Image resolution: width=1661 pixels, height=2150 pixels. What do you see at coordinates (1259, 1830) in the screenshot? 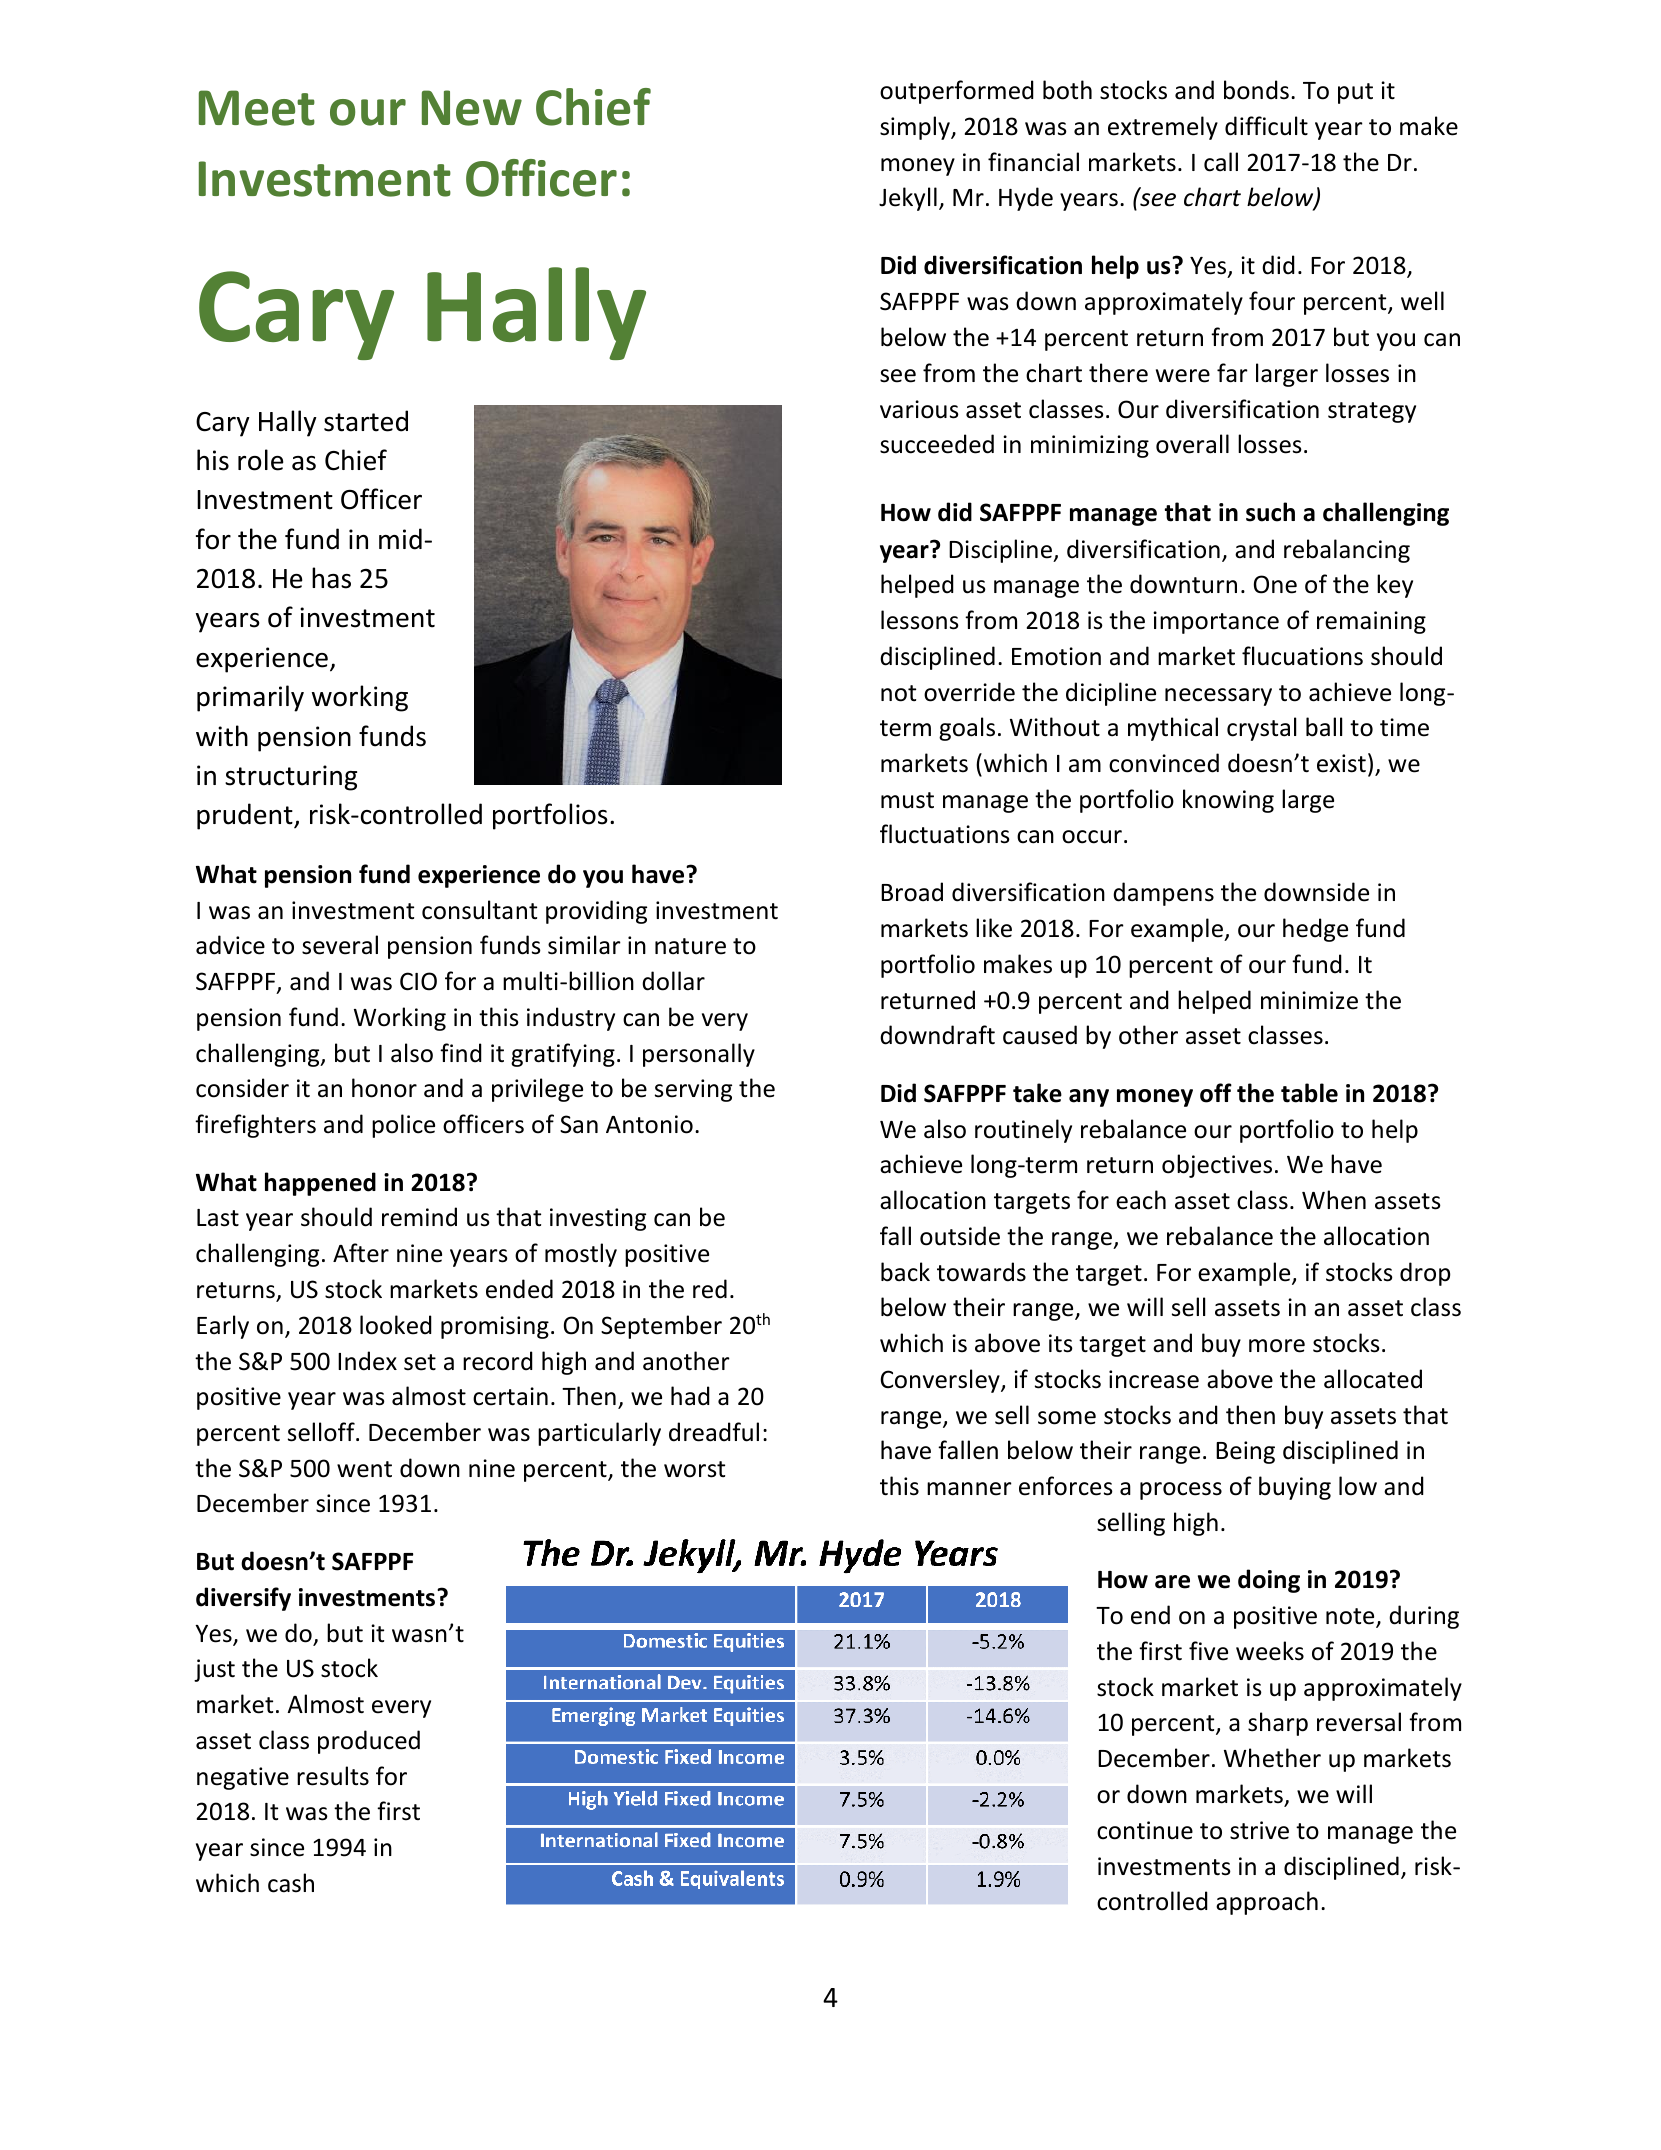
I see `strive` at bounding box center [1259, 1830].
